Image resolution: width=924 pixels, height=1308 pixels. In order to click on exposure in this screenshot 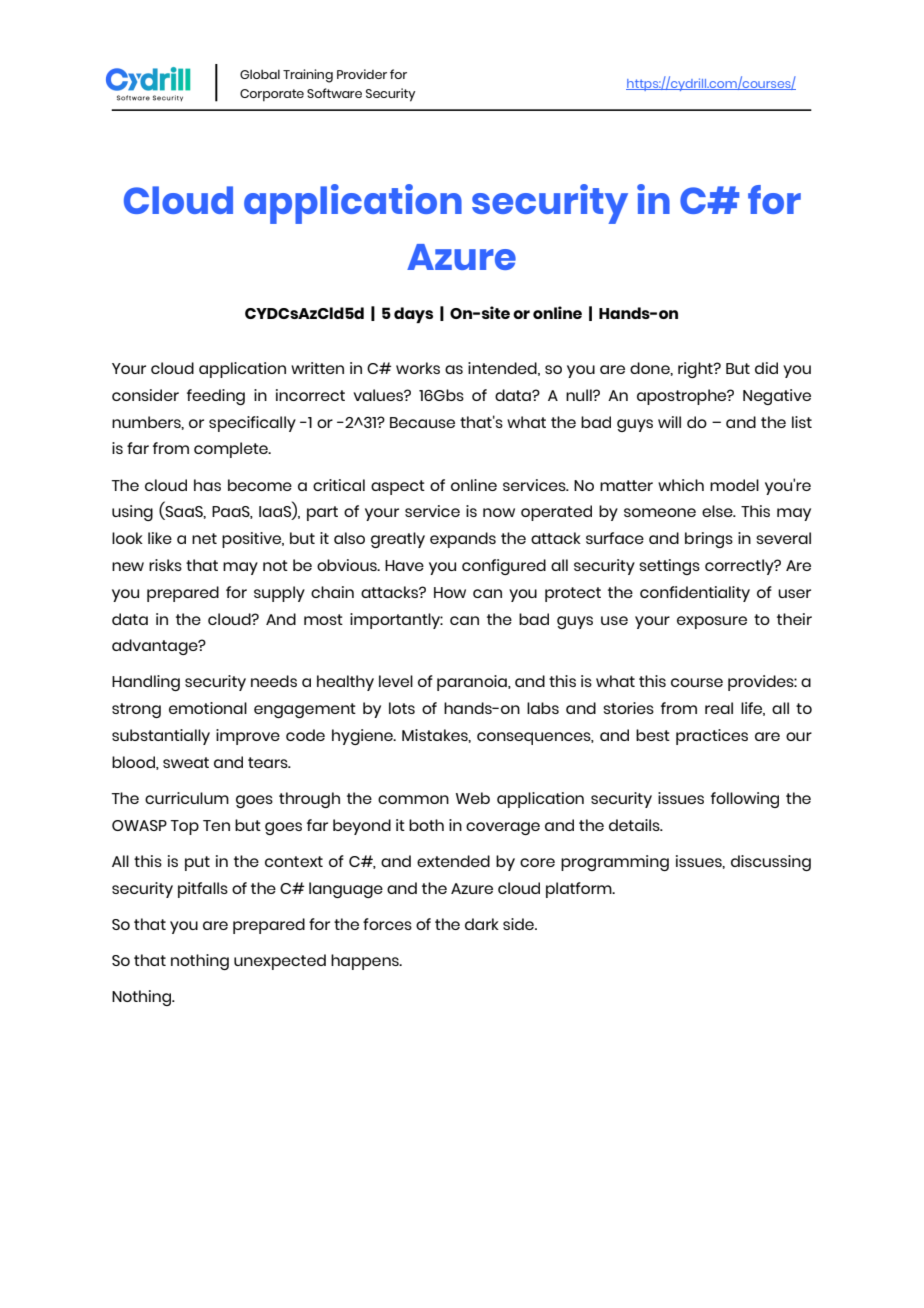, I will do `click(712, 622)`.
